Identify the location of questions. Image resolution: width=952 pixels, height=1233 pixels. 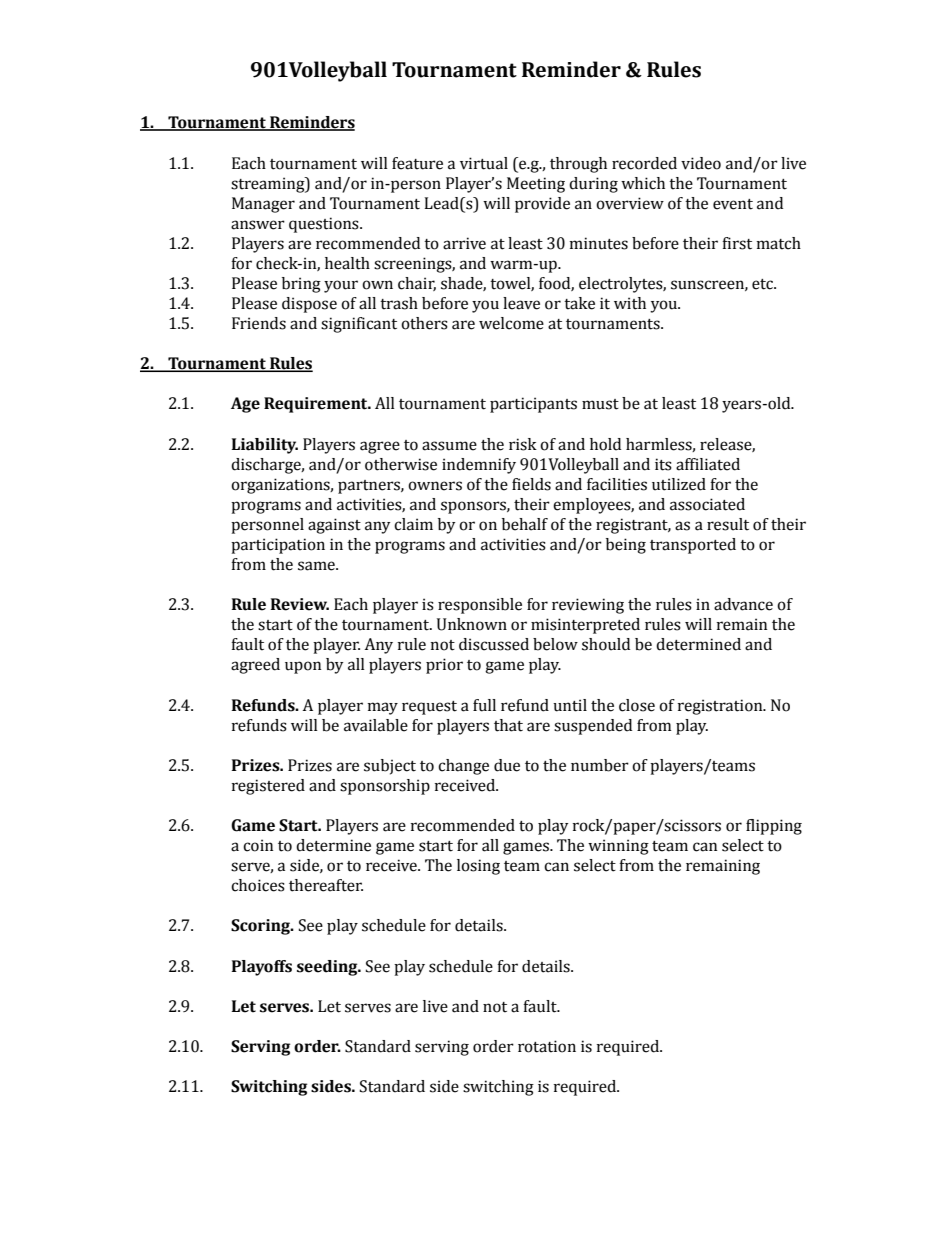
(325, 225).
